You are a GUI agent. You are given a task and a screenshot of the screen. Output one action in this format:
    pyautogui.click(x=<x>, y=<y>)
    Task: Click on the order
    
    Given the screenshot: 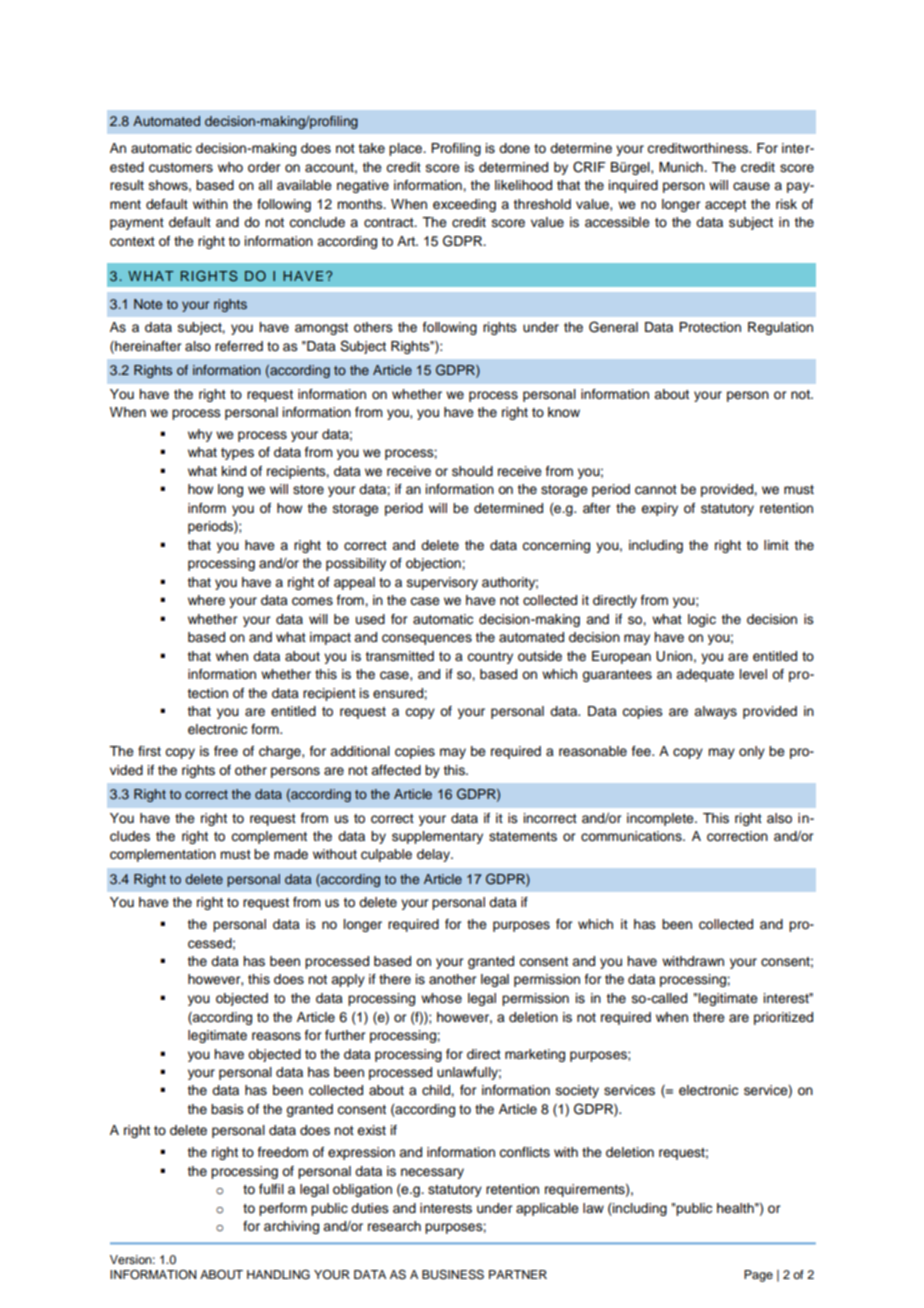 What is the action you would take?
    pyautogui.click(x=264, y=167)
